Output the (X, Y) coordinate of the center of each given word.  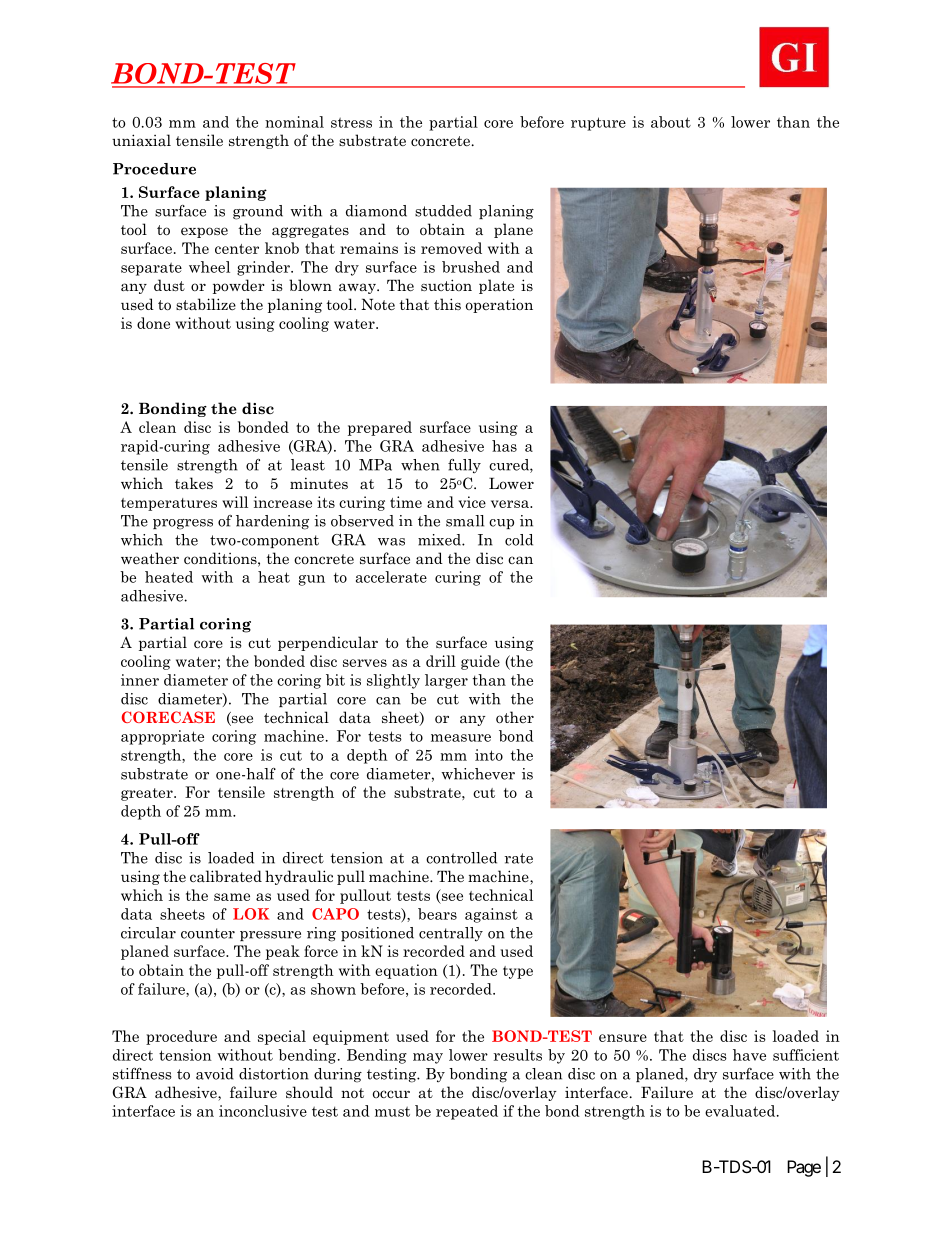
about (671, 122)
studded (443, 211)
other (515, 717)
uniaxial (141, 140)
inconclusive (263, 1111)
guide (480, 662)
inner (140, 680)
